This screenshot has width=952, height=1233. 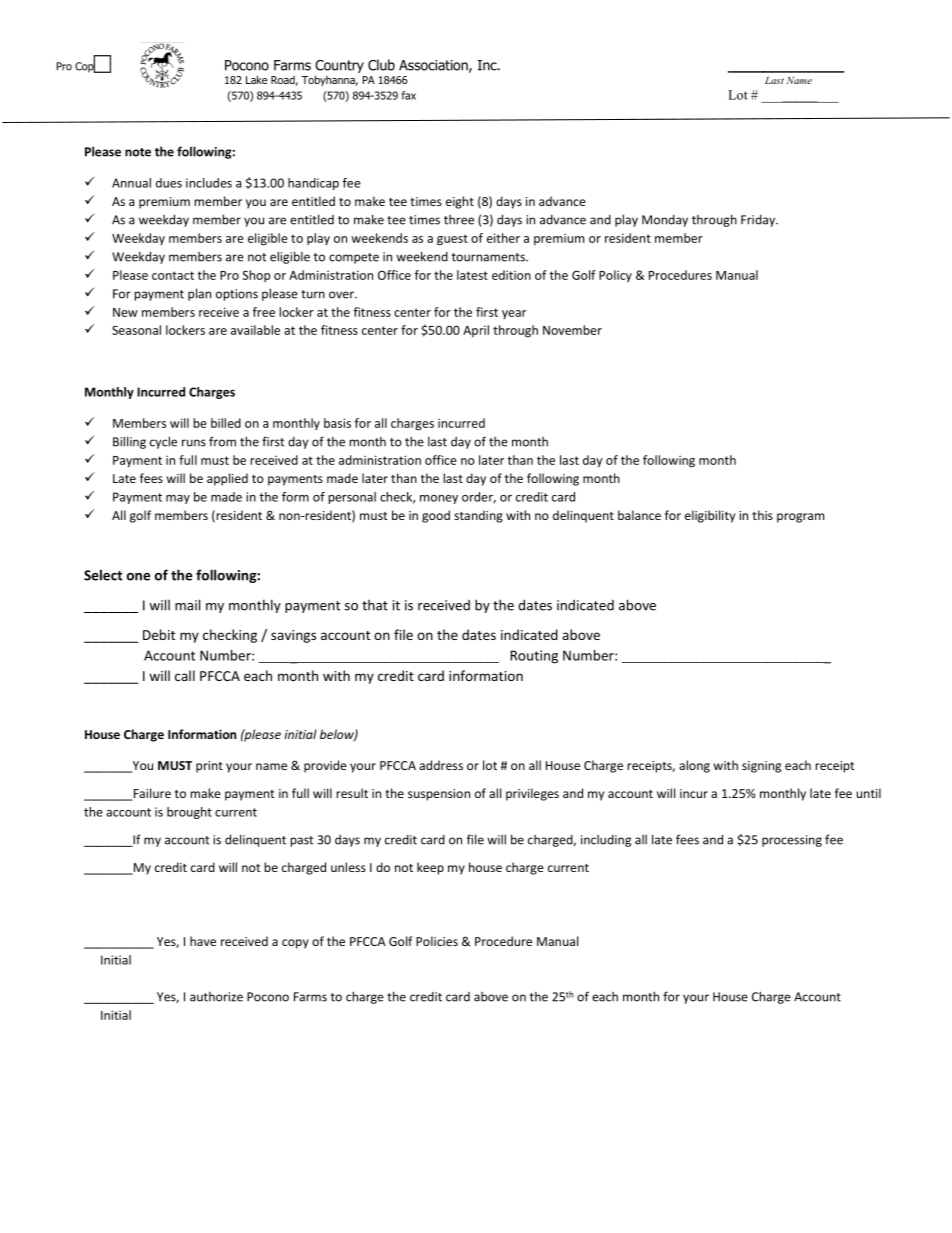 I want to click on Lake, so click(x=256, y=79).
